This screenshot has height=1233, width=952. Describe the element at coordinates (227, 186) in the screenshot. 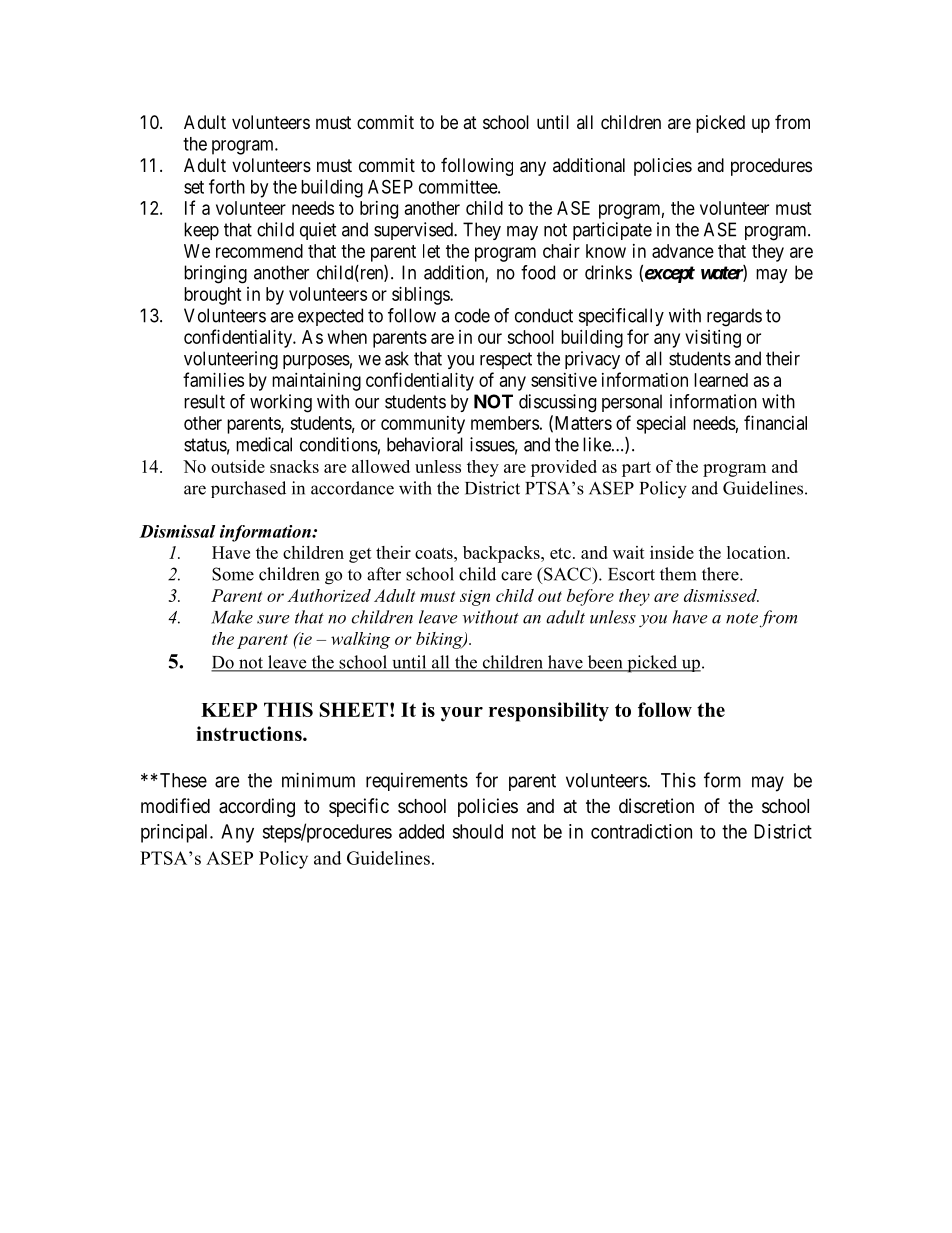

I see `forth` at that location.
